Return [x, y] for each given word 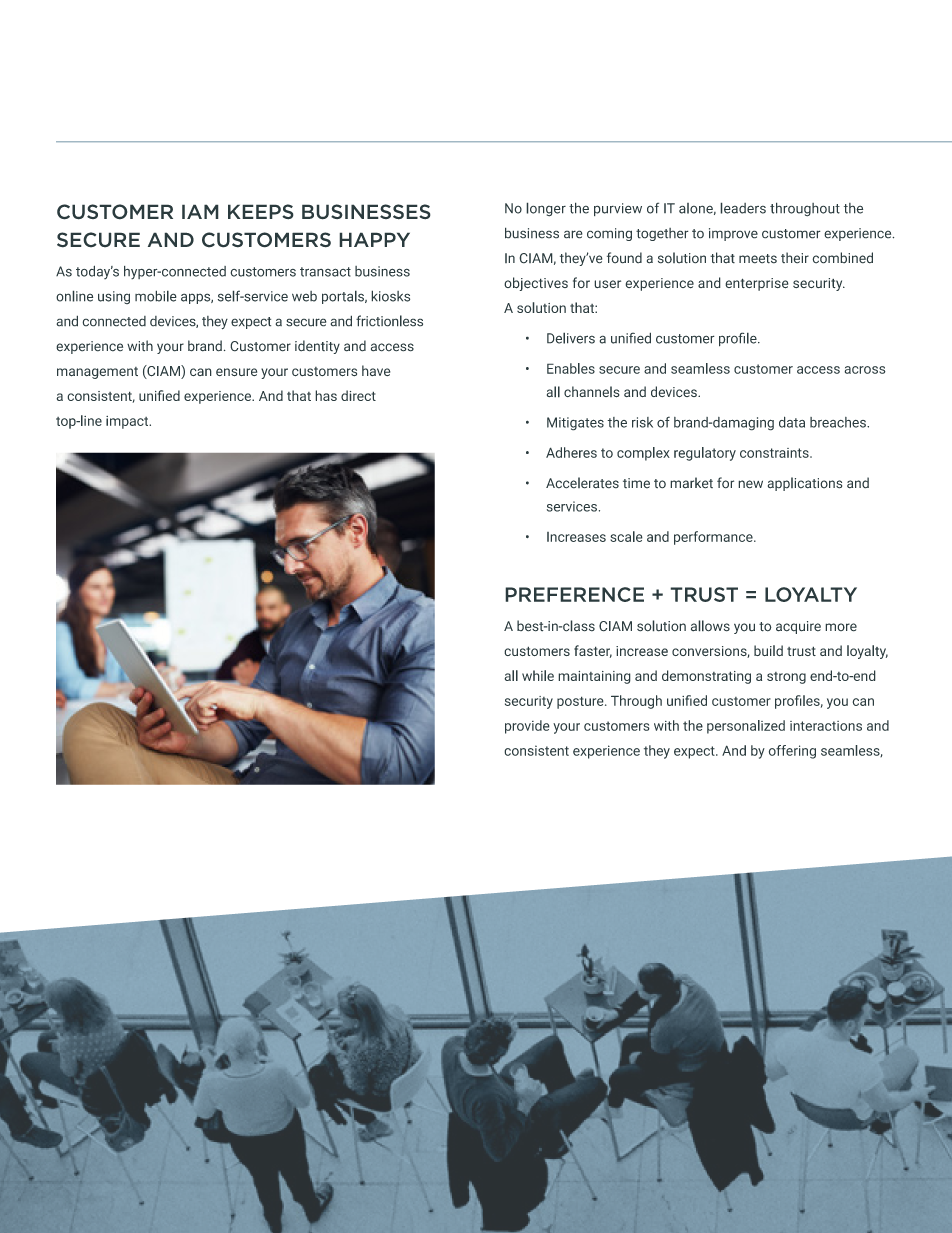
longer [546, 209]
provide [527, 727]
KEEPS [261, 212]
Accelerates [582, 483]
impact [128, 422]
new [750, 484]
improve [733, 234]
